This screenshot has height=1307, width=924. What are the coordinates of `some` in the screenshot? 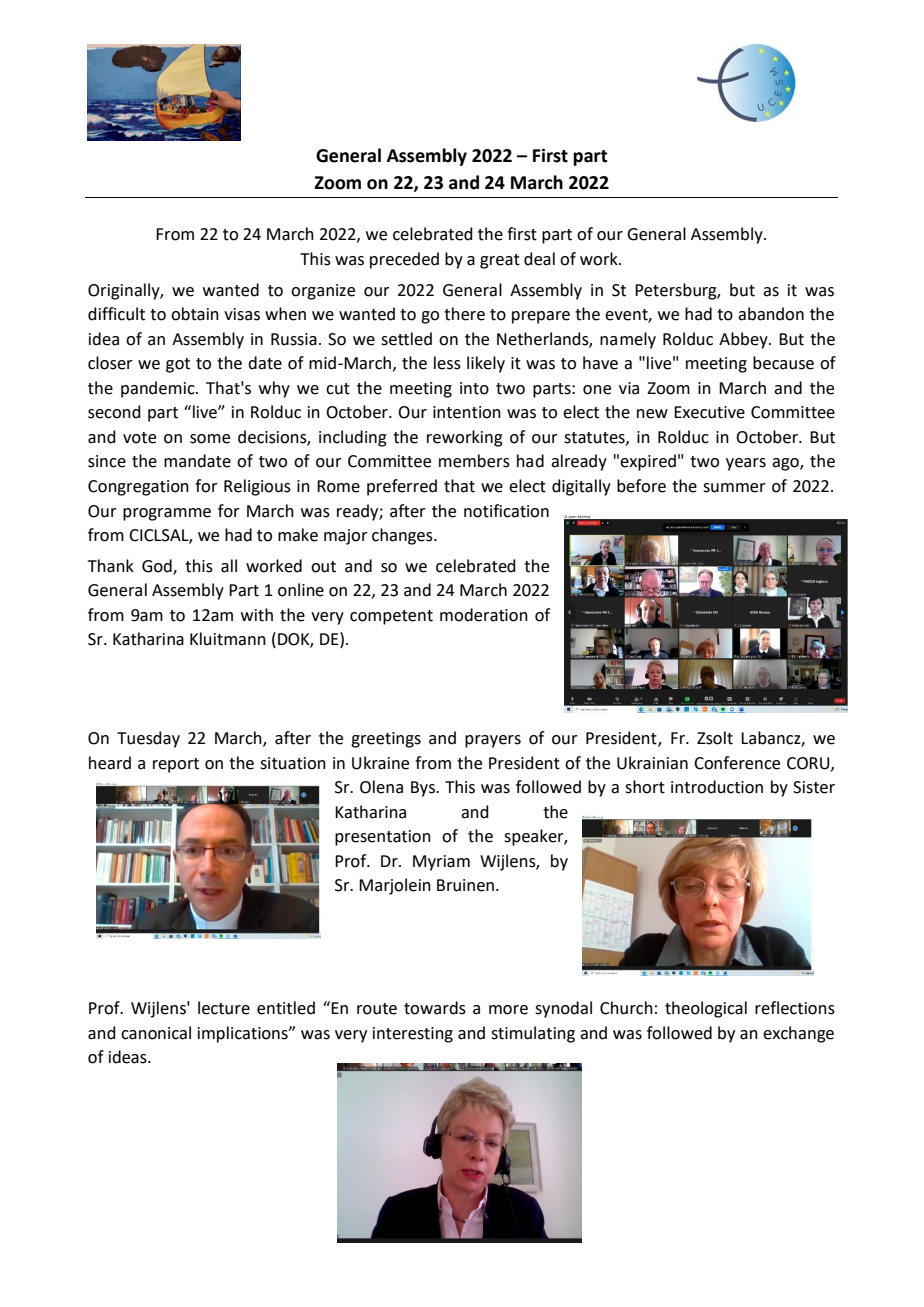 It's located at (210, 439).
